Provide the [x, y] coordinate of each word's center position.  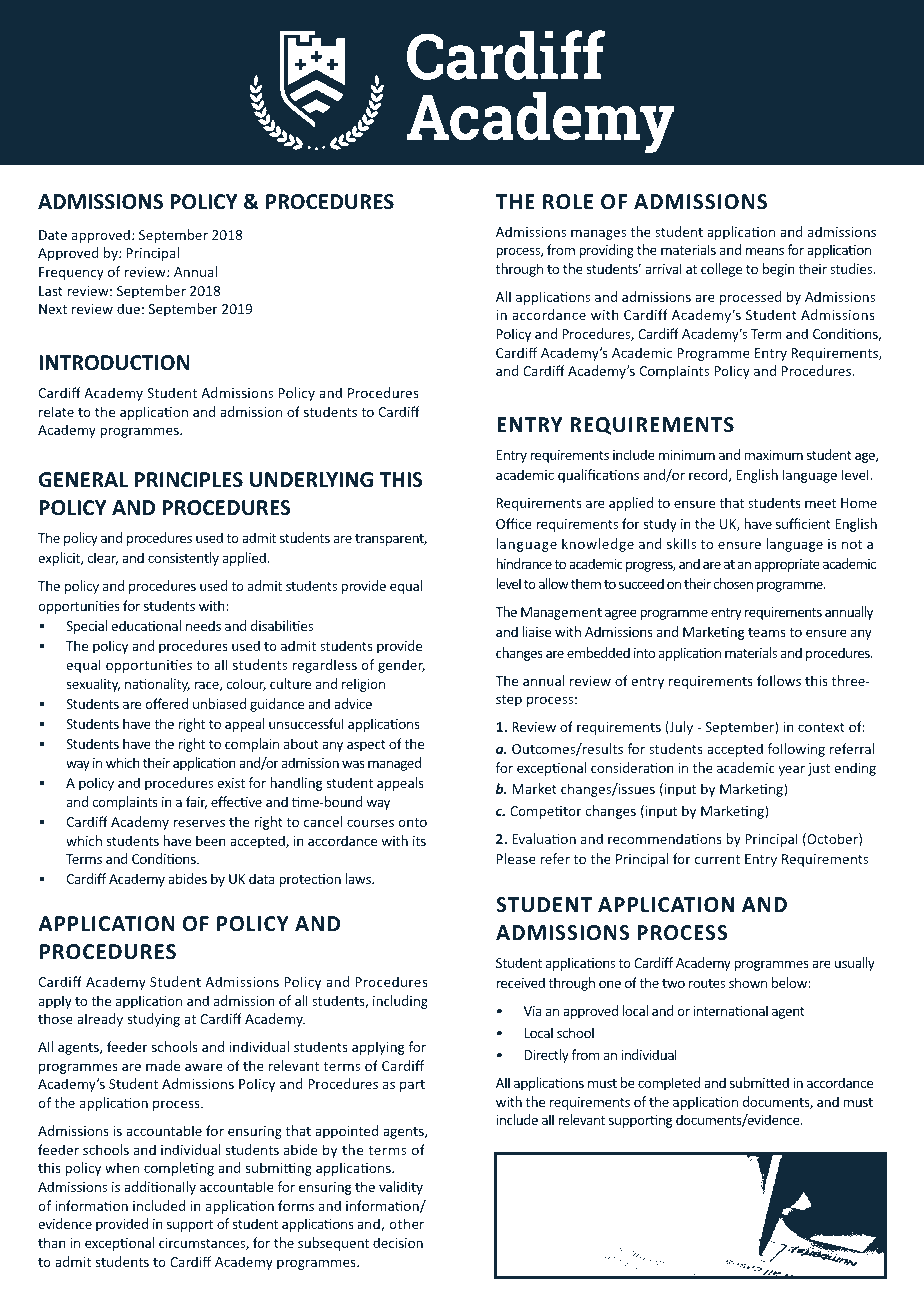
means [765, 251]
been [211, 840]
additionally [160, 1188]
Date [53, 235]
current [717, 859]
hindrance [524, 563]
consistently [183, 559]
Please [516, 858]
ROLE [568, 202]
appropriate [787, 565]
